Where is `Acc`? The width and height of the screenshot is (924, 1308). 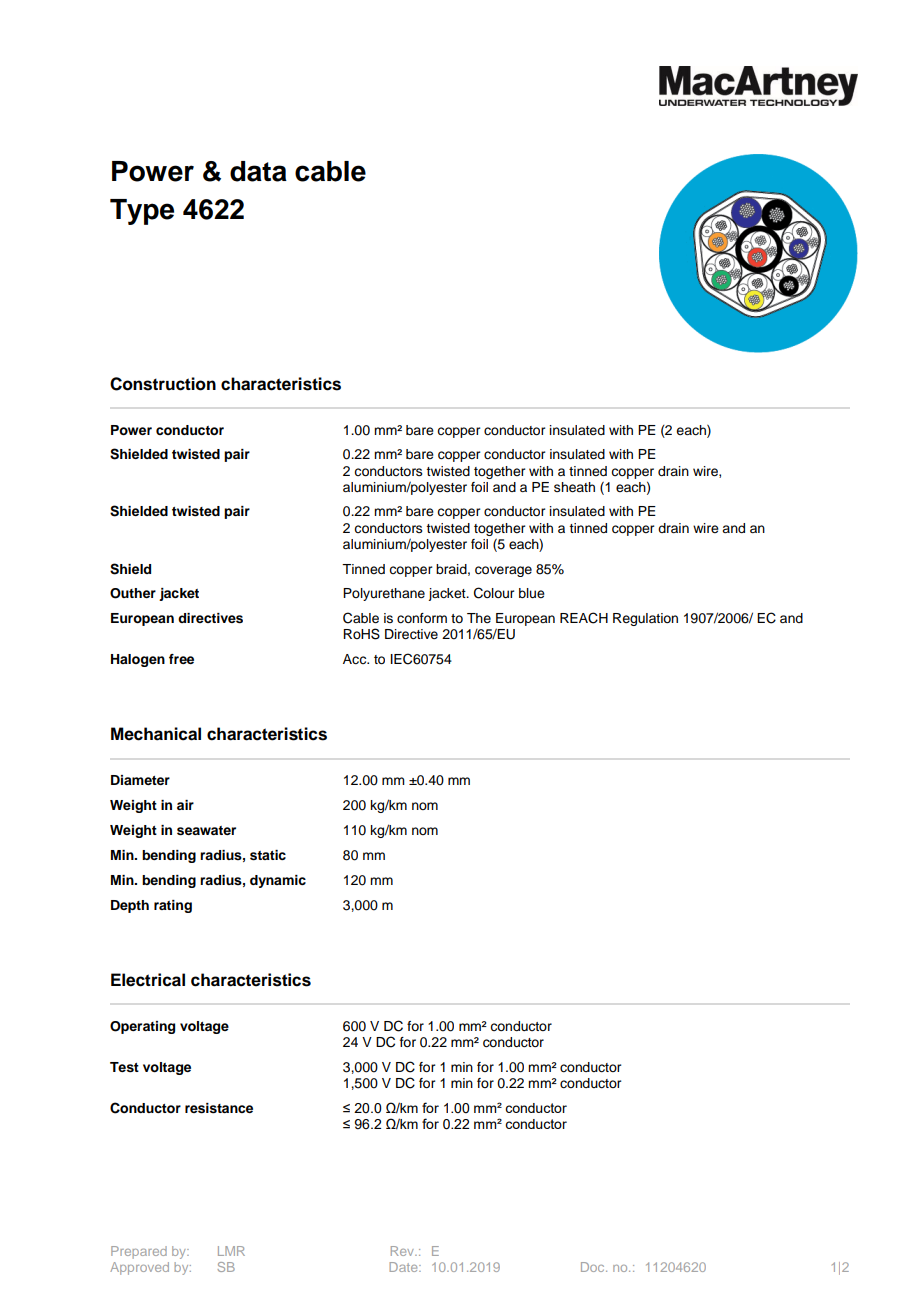
Acc is located at coordinates (356, 659).
